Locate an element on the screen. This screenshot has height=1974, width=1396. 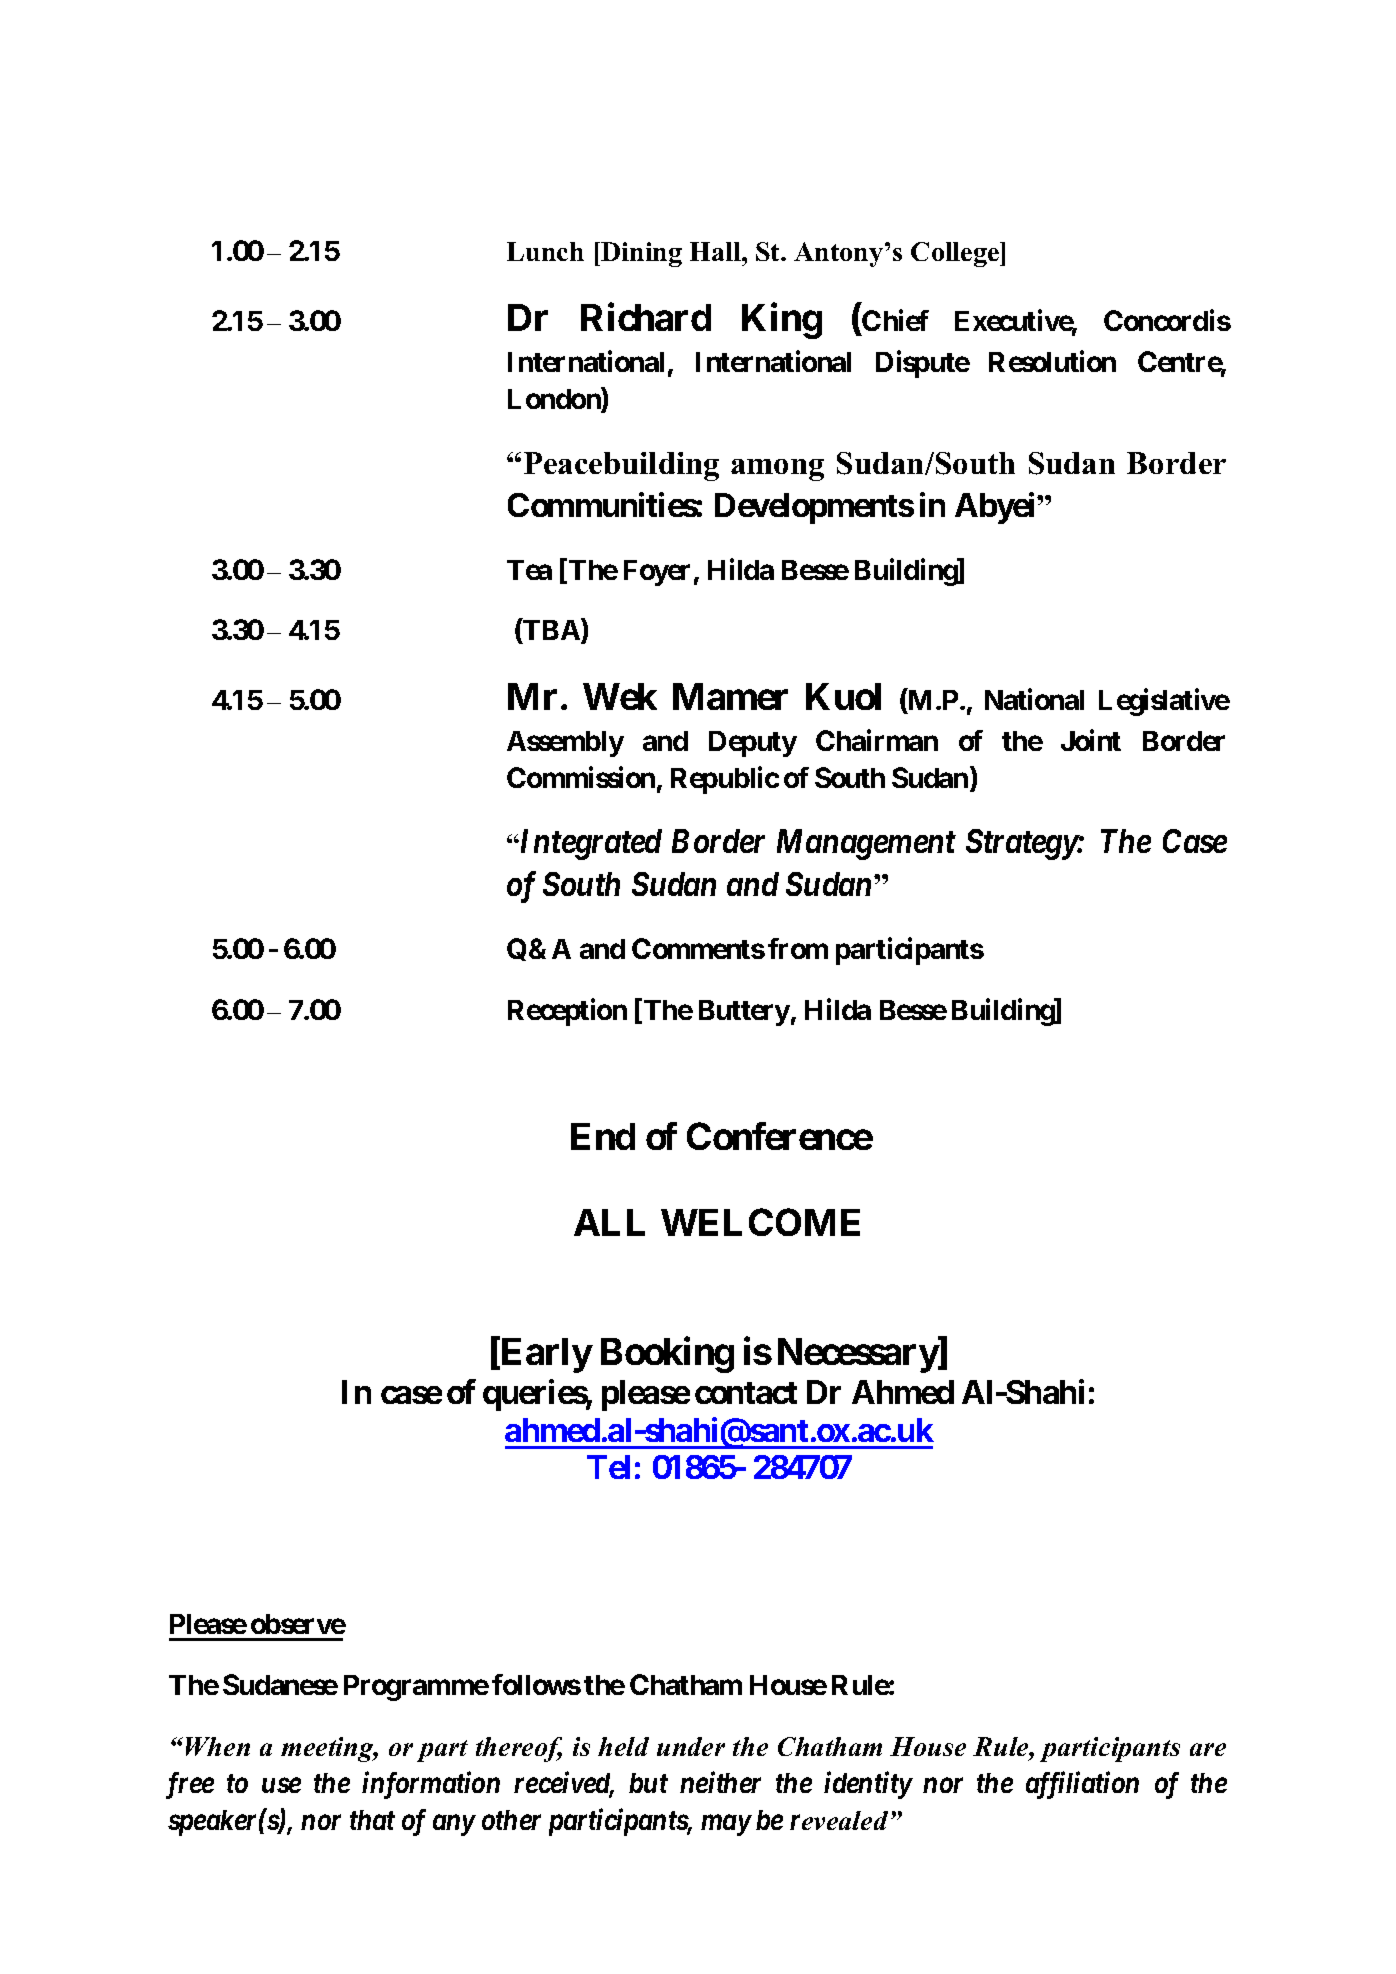
contact is located at coordinates (746, 1393).
